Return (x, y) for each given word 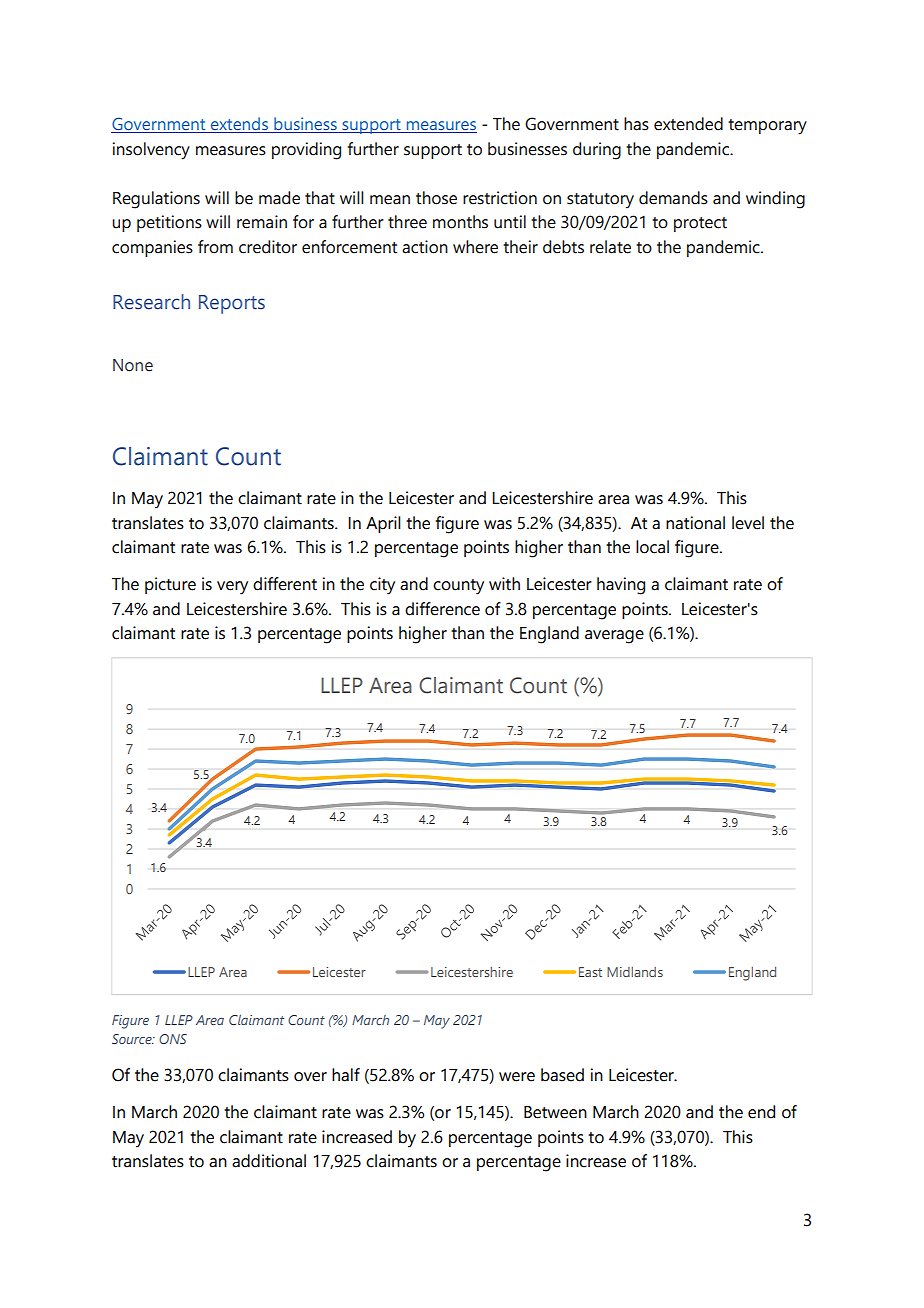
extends (239, 125)
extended (688, 124)
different (285, 584)
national (695, 523)
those (436, 198)
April (383, 524)
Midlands (635, 972)
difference (442, 609)
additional (269, 1161)
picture (170, 585)
